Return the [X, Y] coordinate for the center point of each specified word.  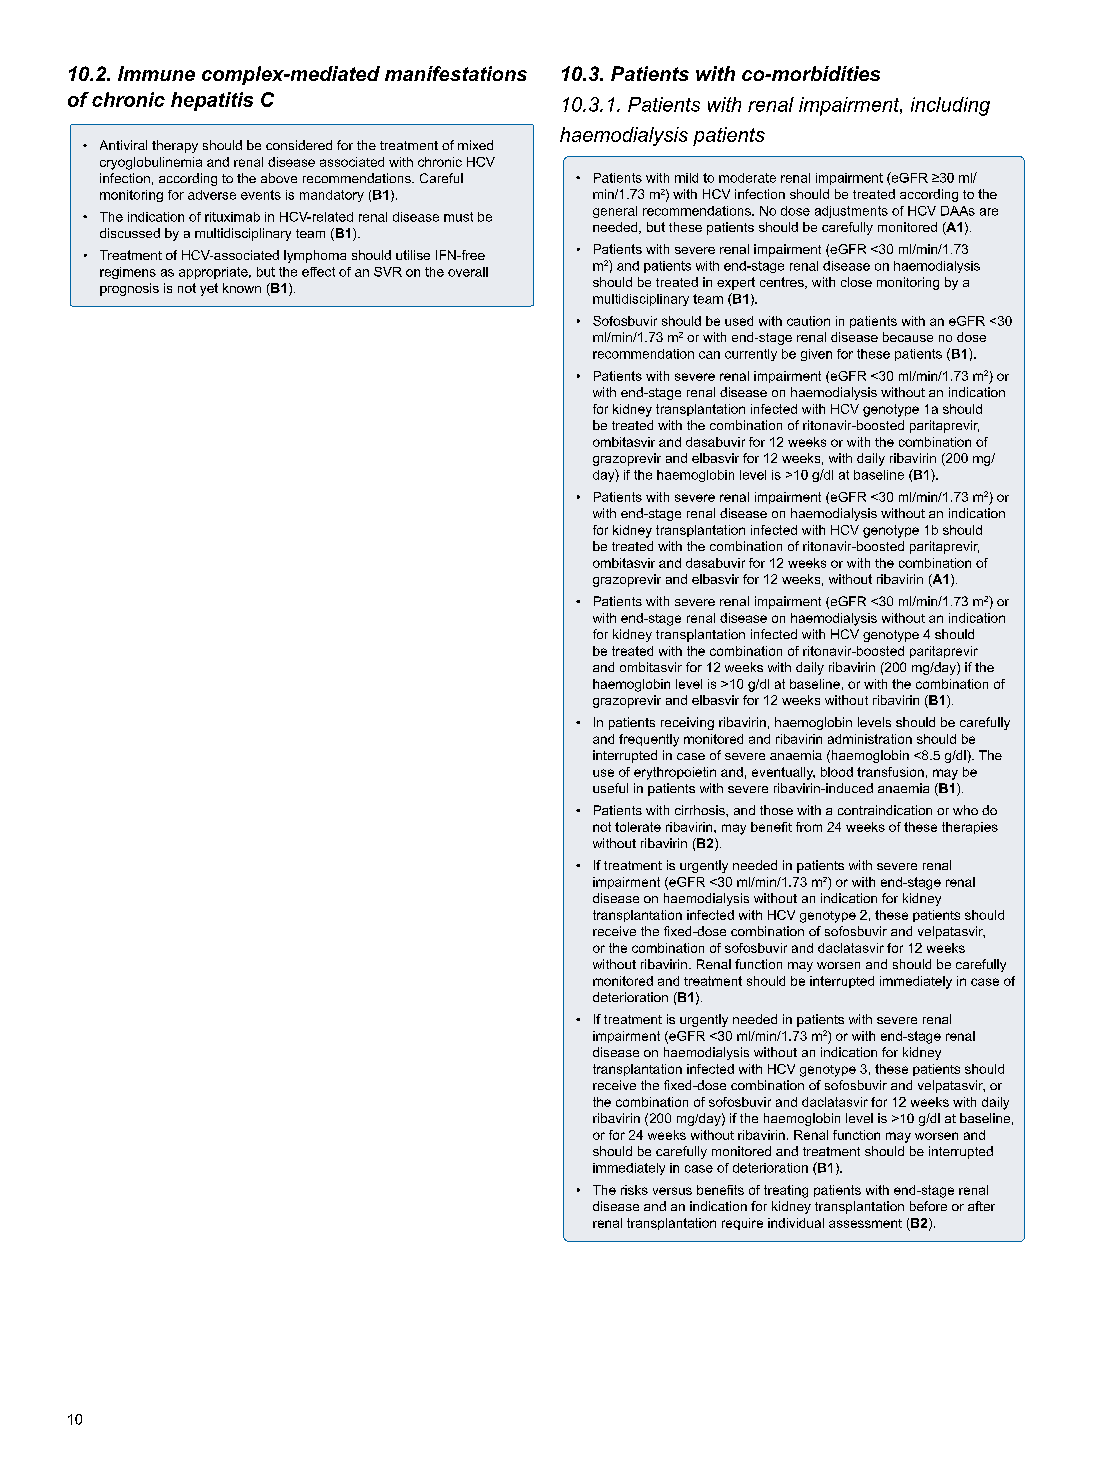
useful [610, 788]
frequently [649, 740]
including [950, 106]
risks [634, 1190]
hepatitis [212, 101]
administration [870, 739]
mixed [475, 145]
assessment [865, 1223]
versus [672, 1191]
